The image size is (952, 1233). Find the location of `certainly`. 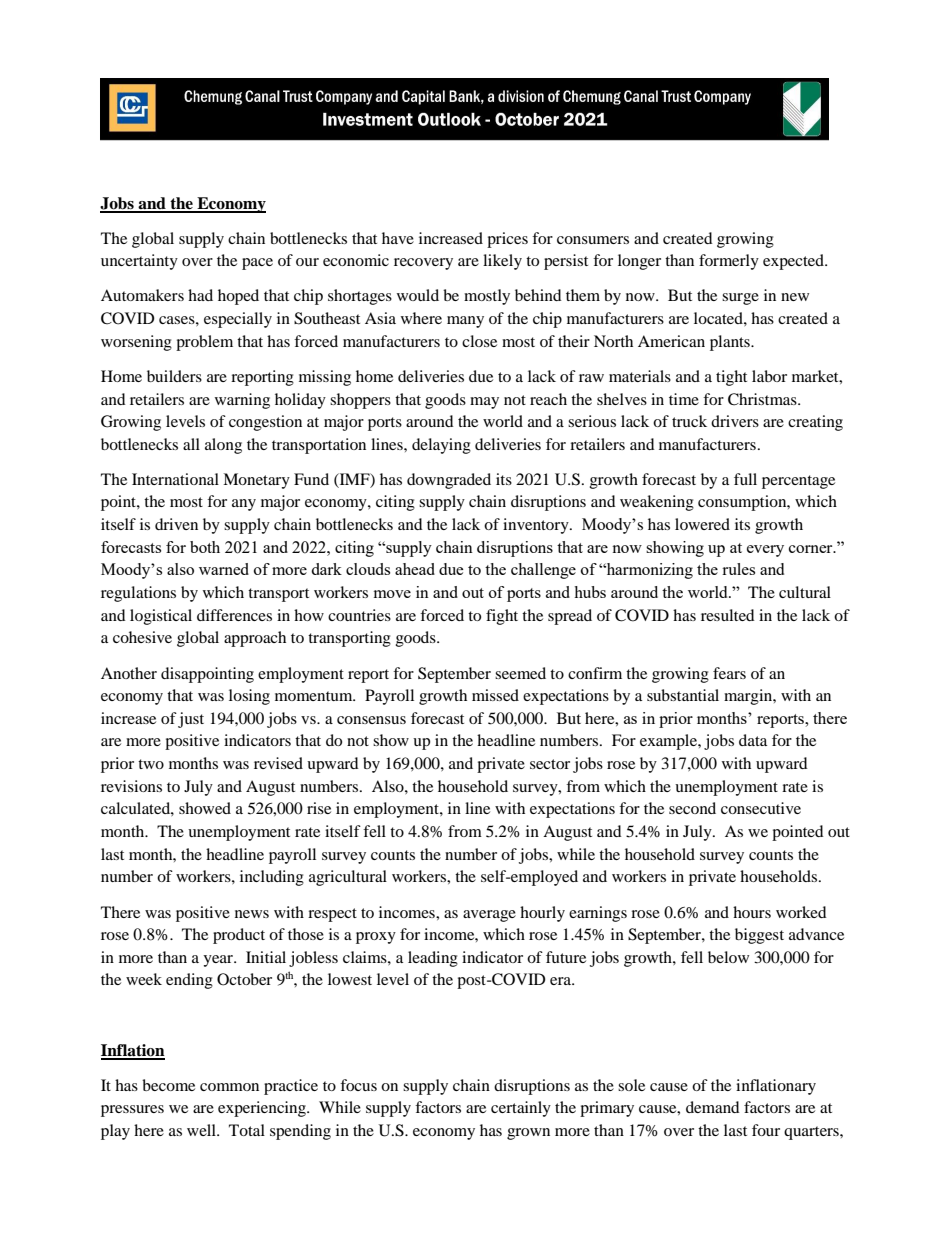

certainly is located at coordinates (521, 1109).
